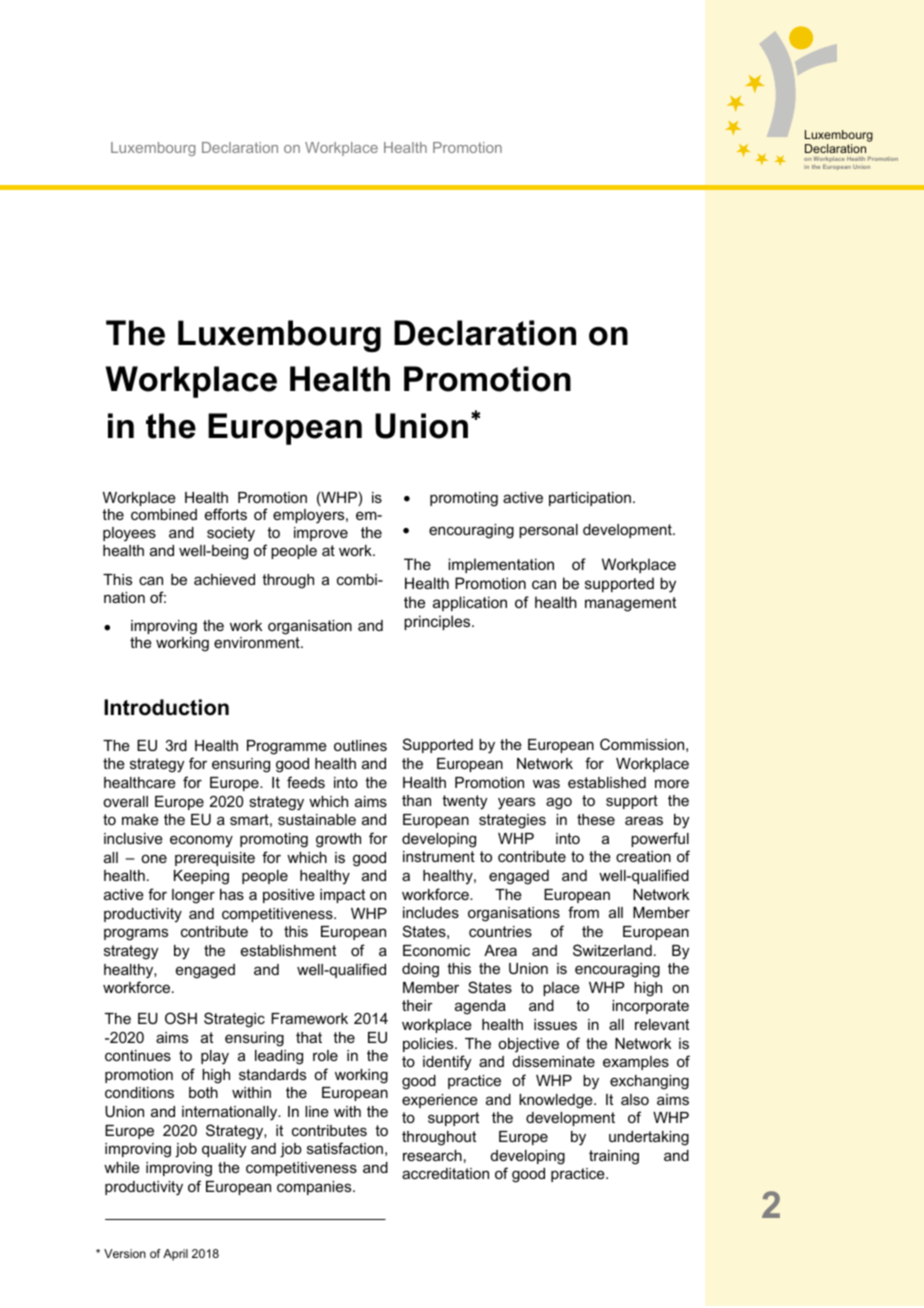 Image resolution: width=924 pixels, height=1308 pixels. Describe the element at coordinates (643, 856) in the screenshot. I see `creation` at that location.
